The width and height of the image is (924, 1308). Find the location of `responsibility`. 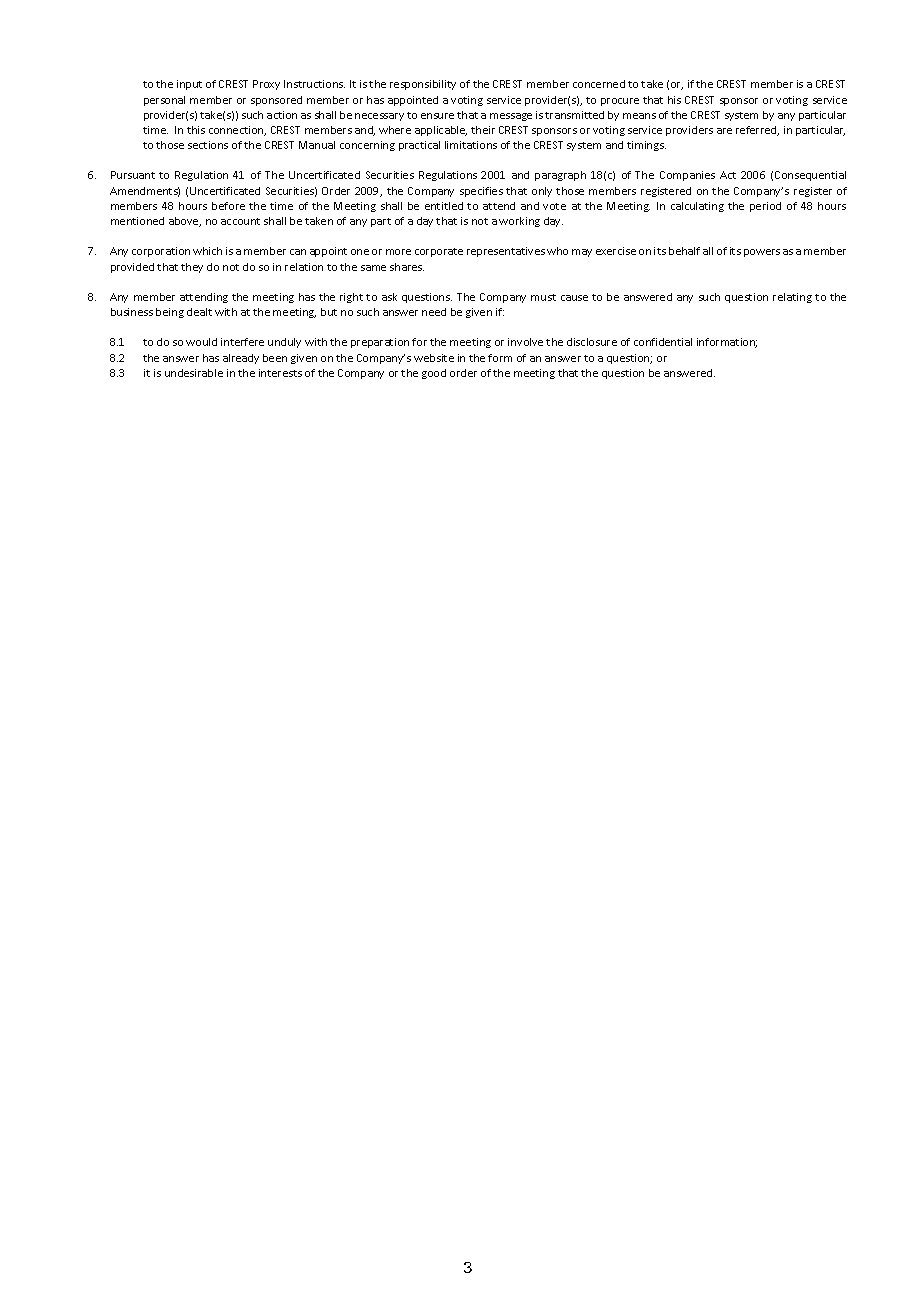

responsibility is located at coordinates (423, 85).
